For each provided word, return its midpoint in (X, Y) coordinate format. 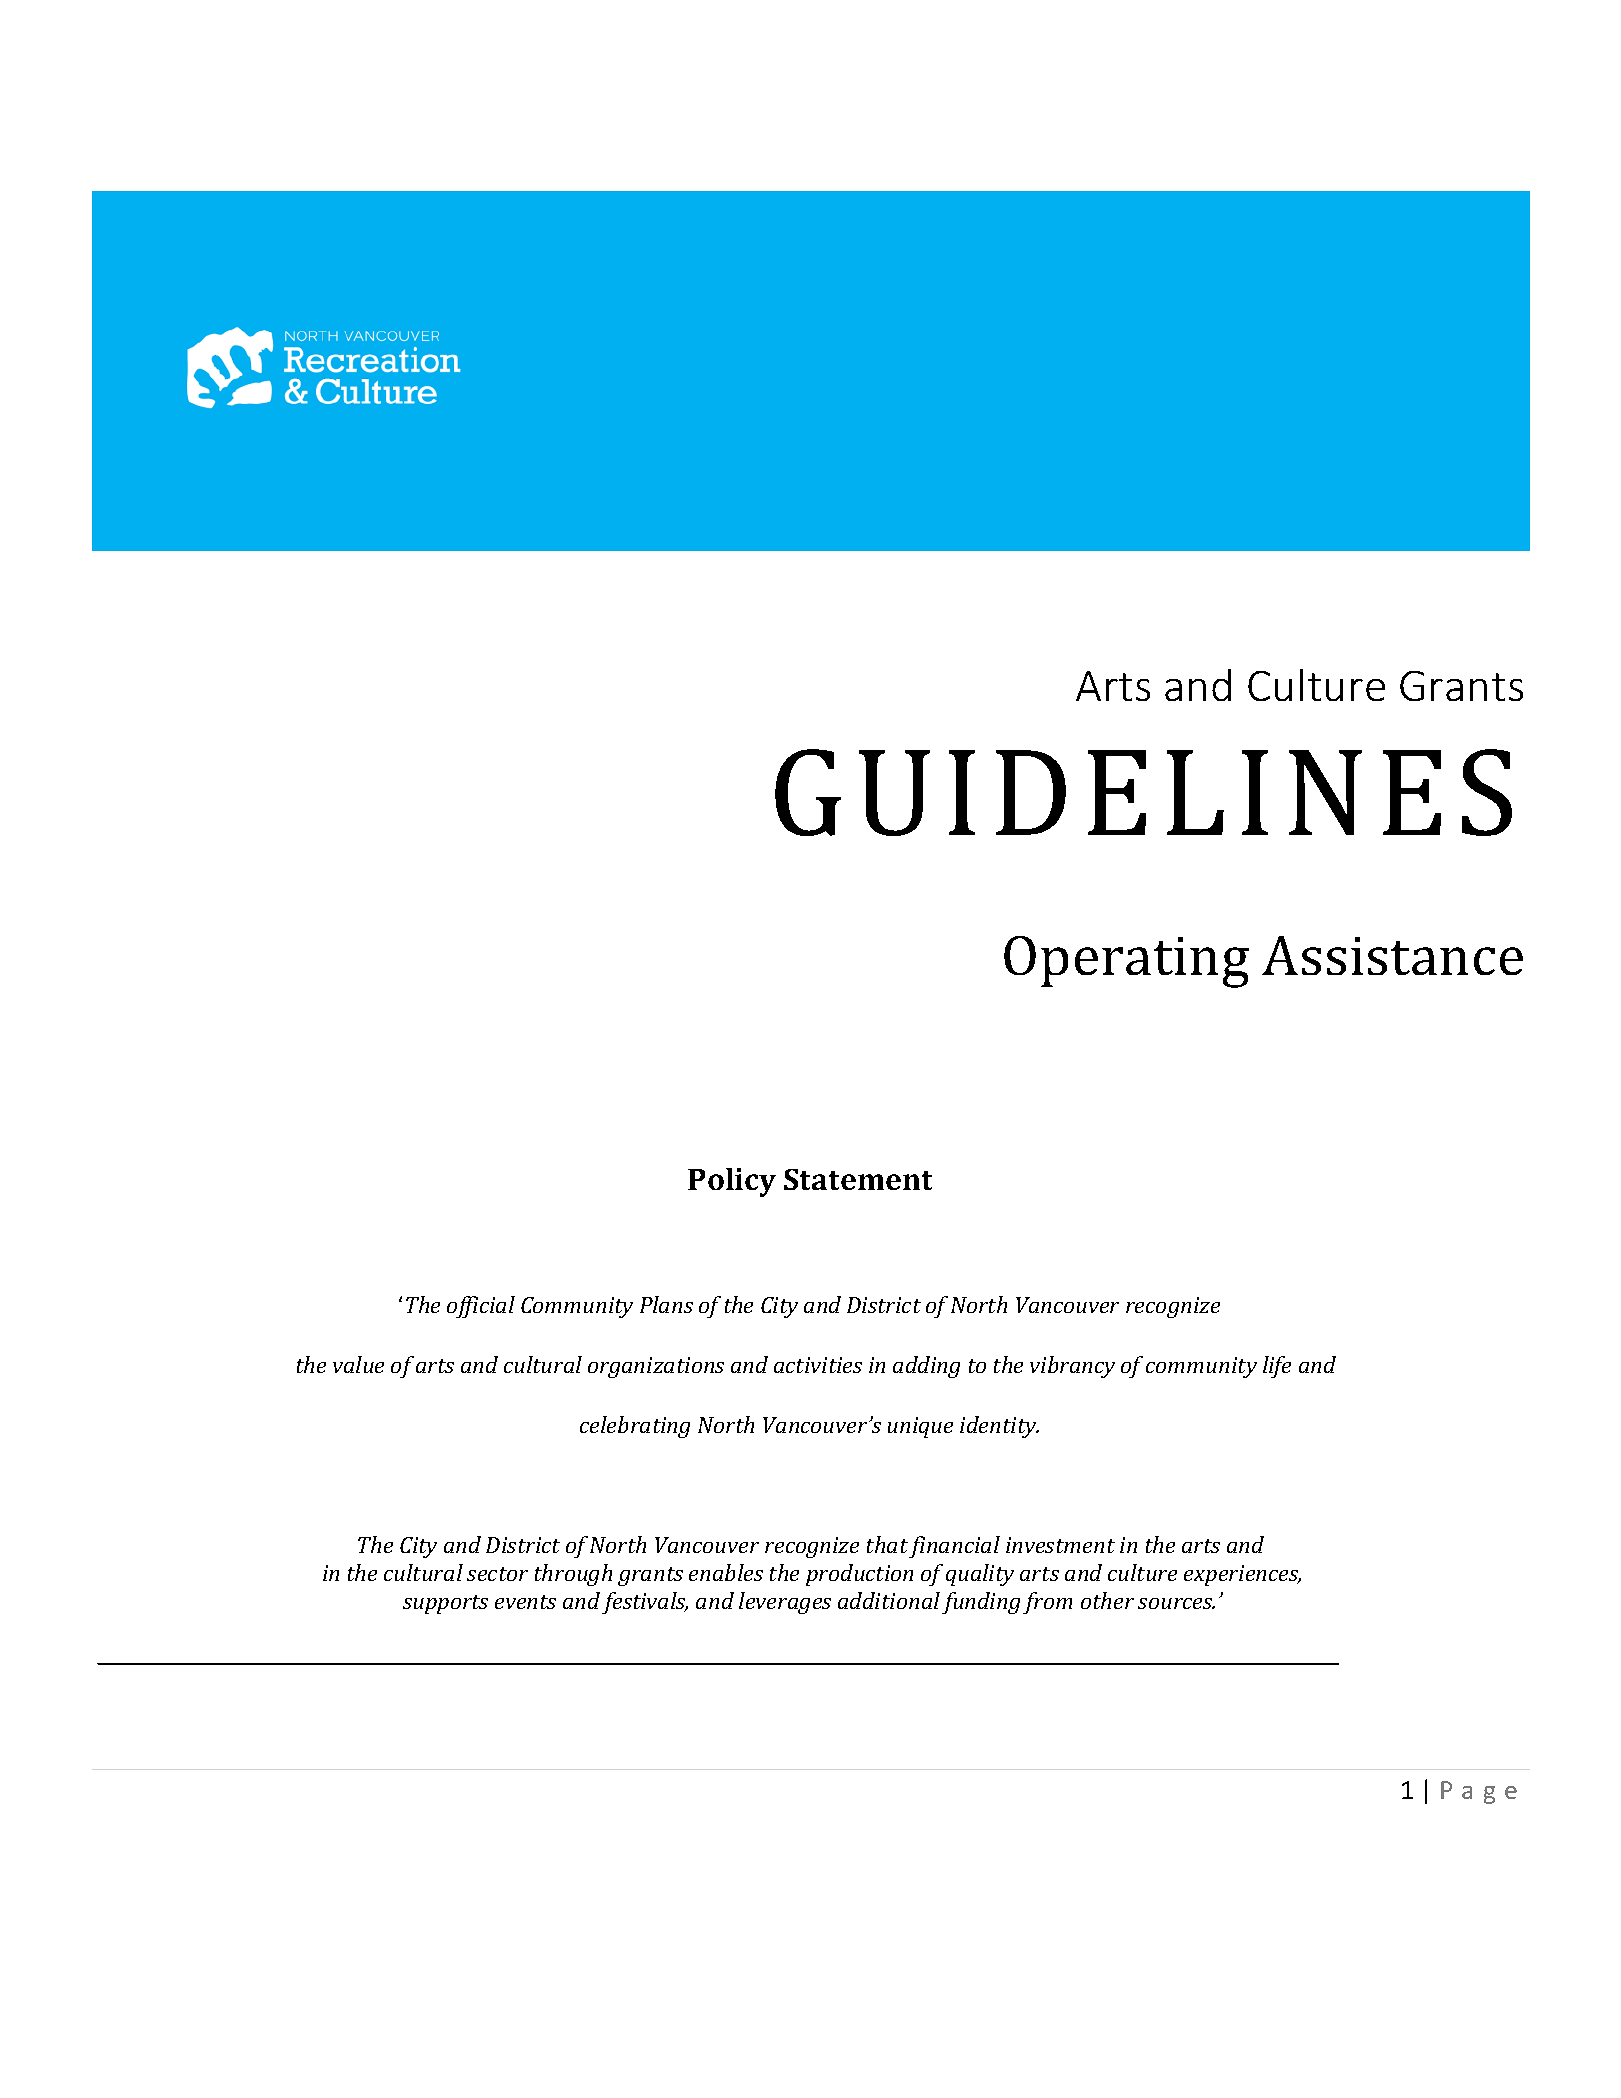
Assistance (1392, 955)
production (859, 1575)
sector (497, 1574)
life (1277, 1367)
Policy (732, 1182)
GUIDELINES (1143, 792)
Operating (1126, 962)
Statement (858, 1179)
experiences (1242, 1575)
